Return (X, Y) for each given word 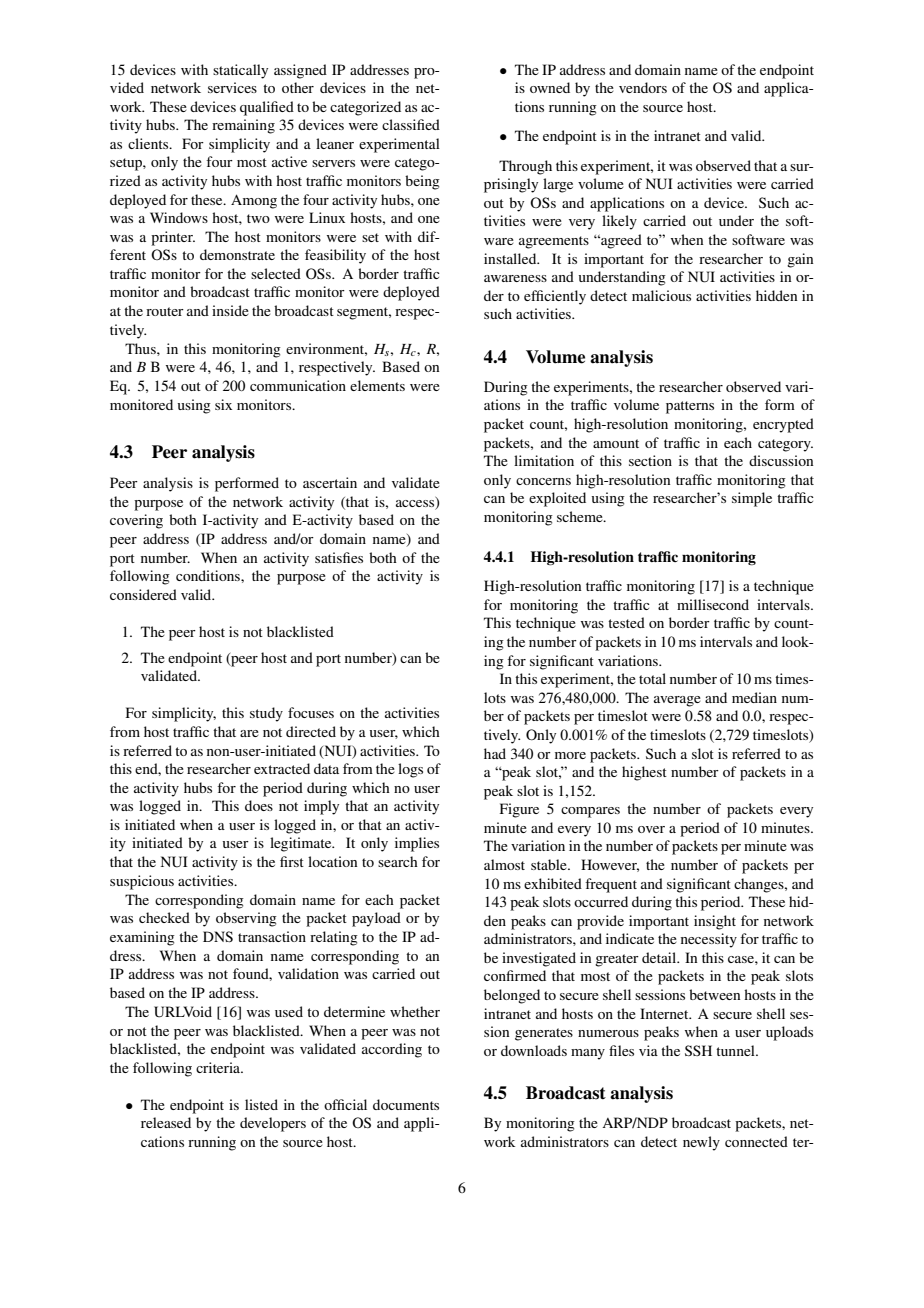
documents (406, 1104)
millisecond (713, 604)
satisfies (339, 557)
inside (230, 310)
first (292, 861)
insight (715, 922)
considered (143, 594)
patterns (690, 407)
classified (411, 124)
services (232, 87)
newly (701, 1143)
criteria (219, 1067)
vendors (643, 87)
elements (377, 385)
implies (417, 844)
